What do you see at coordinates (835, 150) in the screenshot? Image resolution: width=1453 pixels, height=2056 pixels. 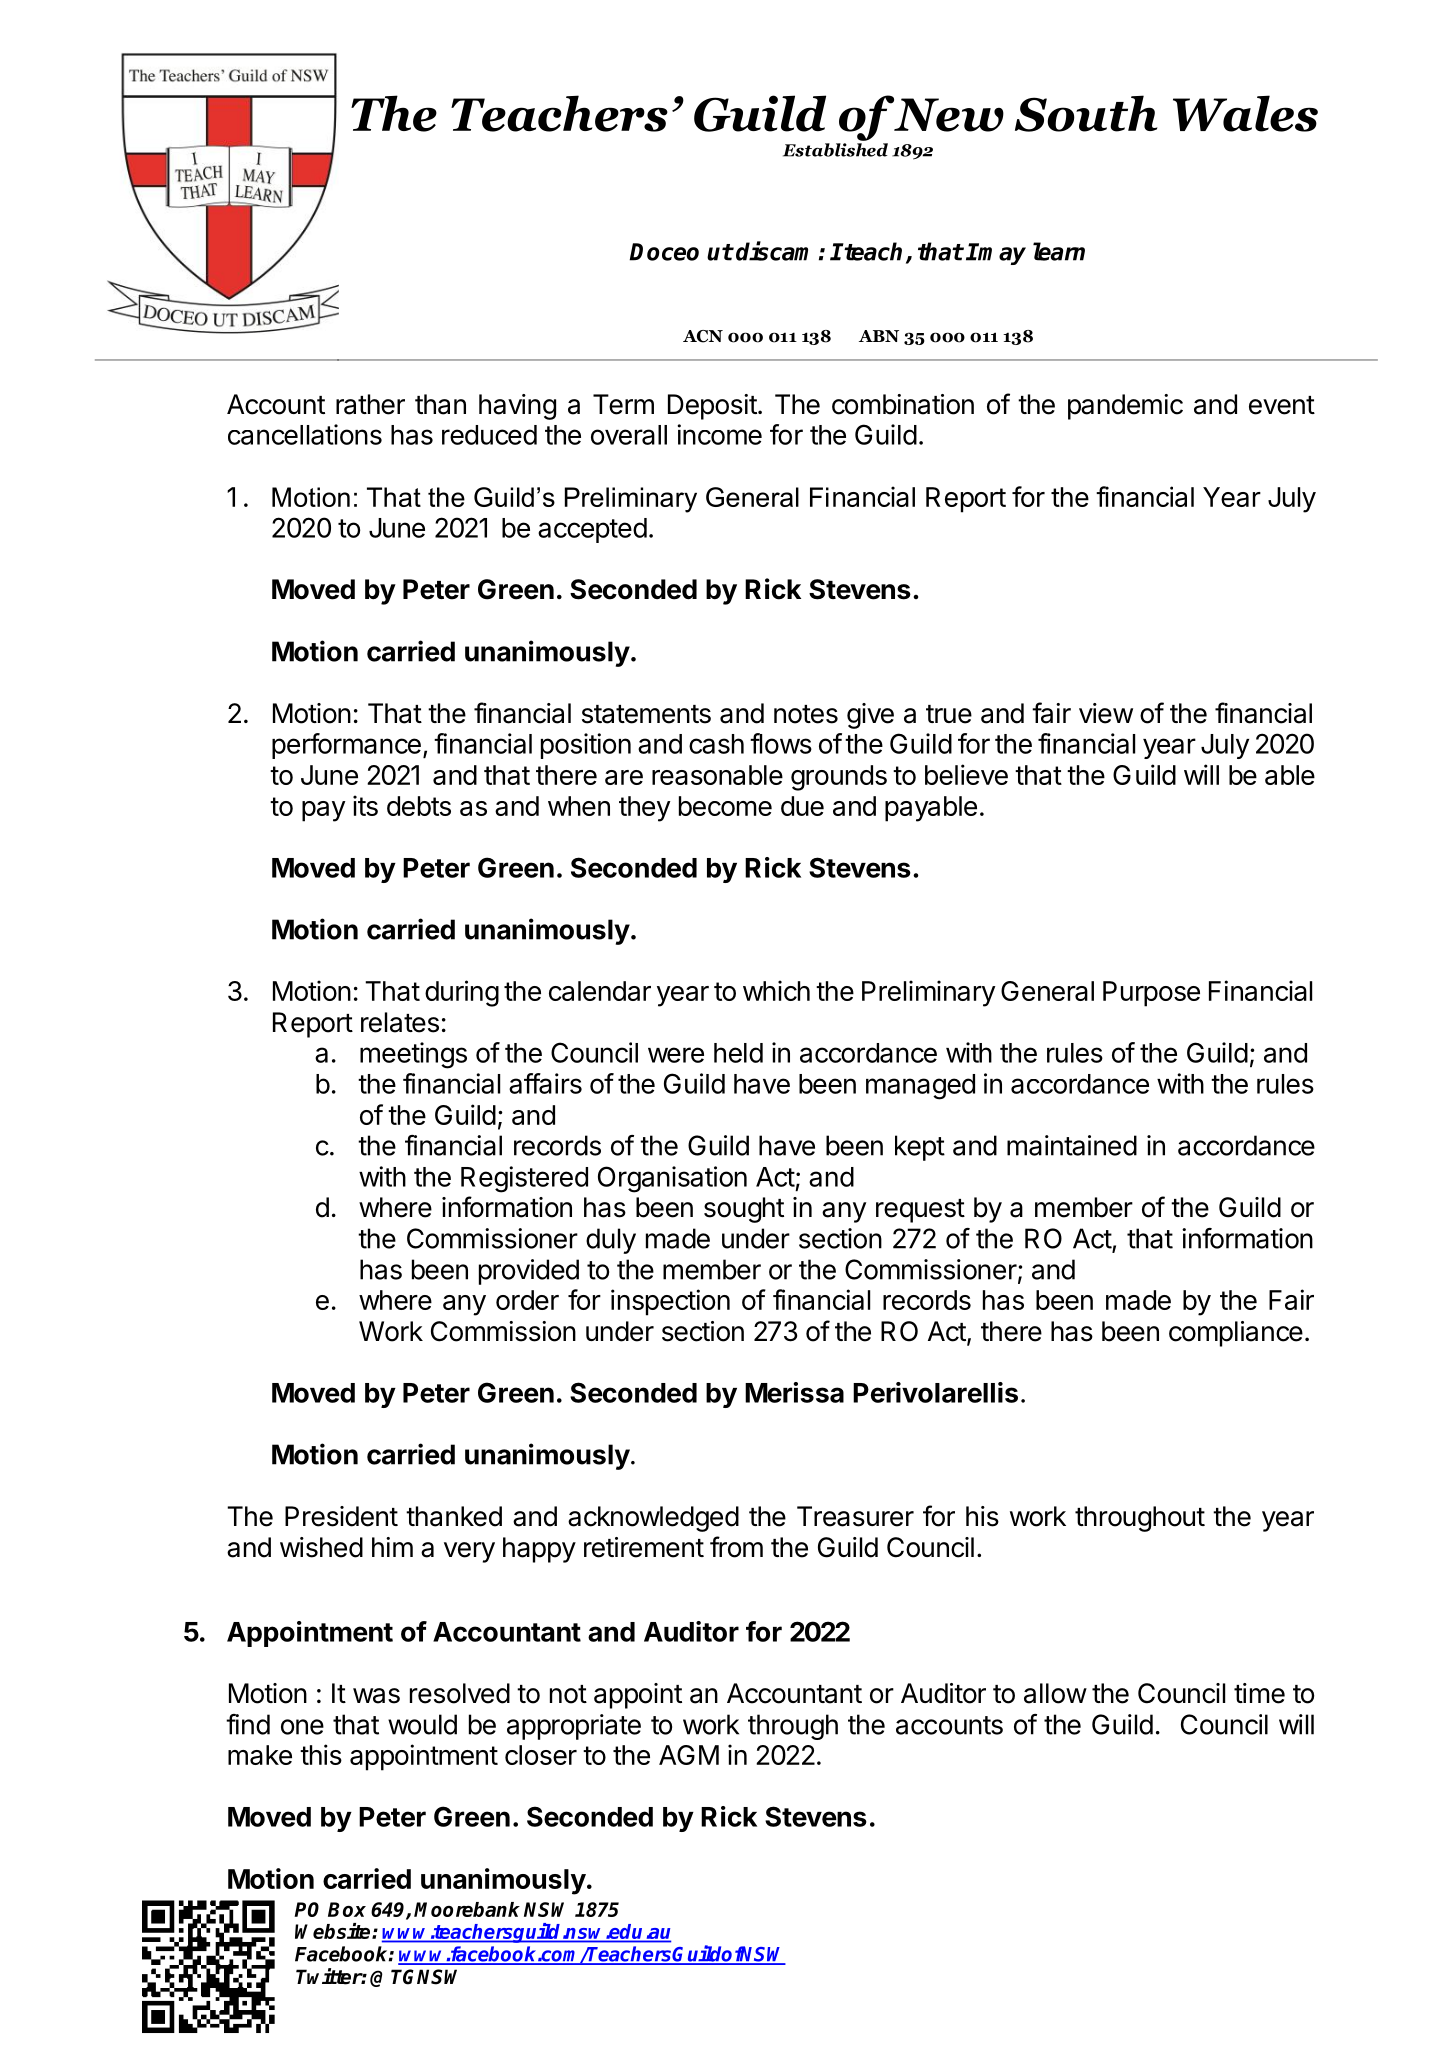 I see `Established` at bounding box center [835, 150].
